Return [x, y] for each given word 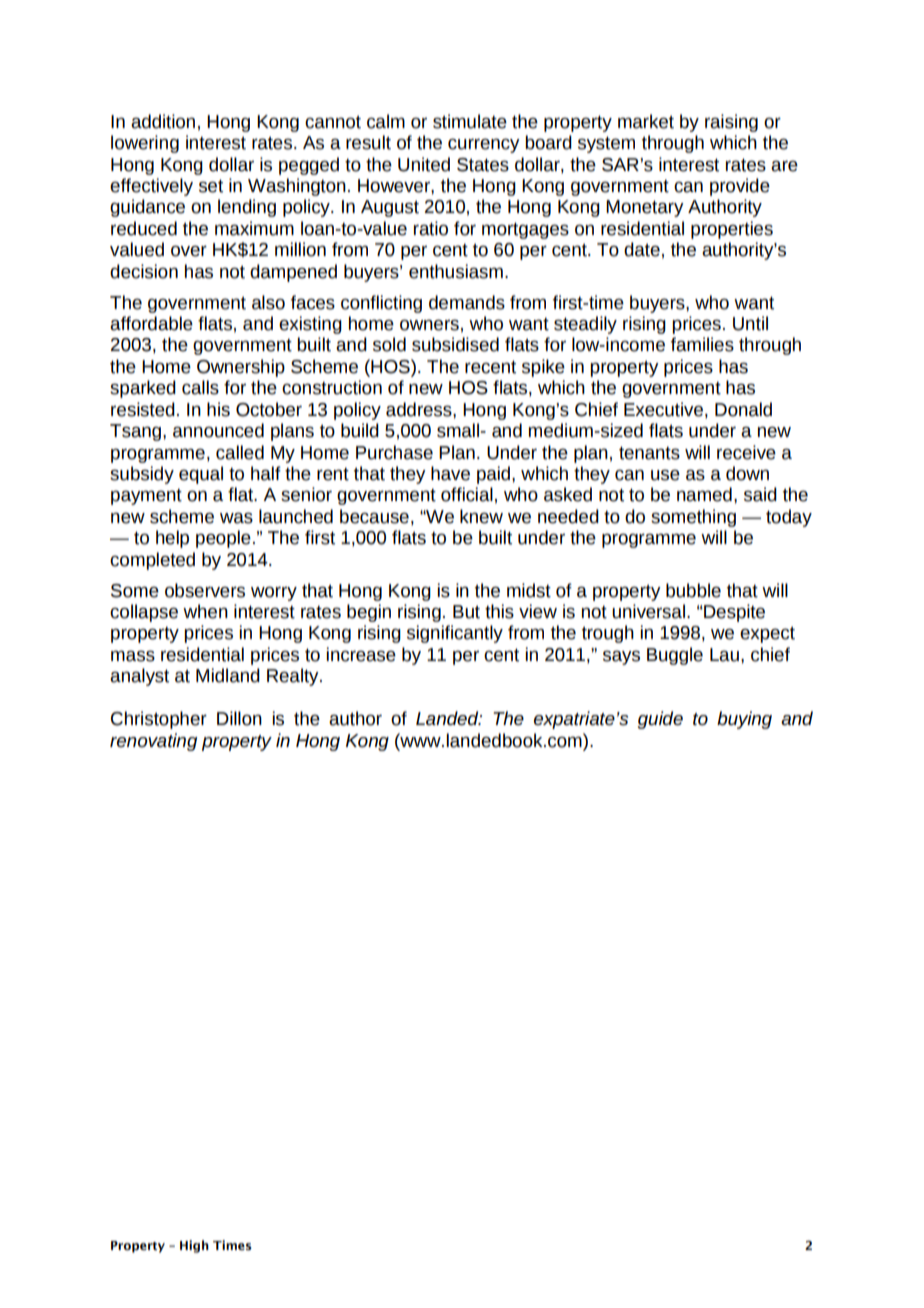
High [194, 1246]
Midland [228, 675]
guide [660, 720]
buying [744, 720]
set [211, 186]
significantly [455, 634]
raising [731, 123]
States [483, 165]
